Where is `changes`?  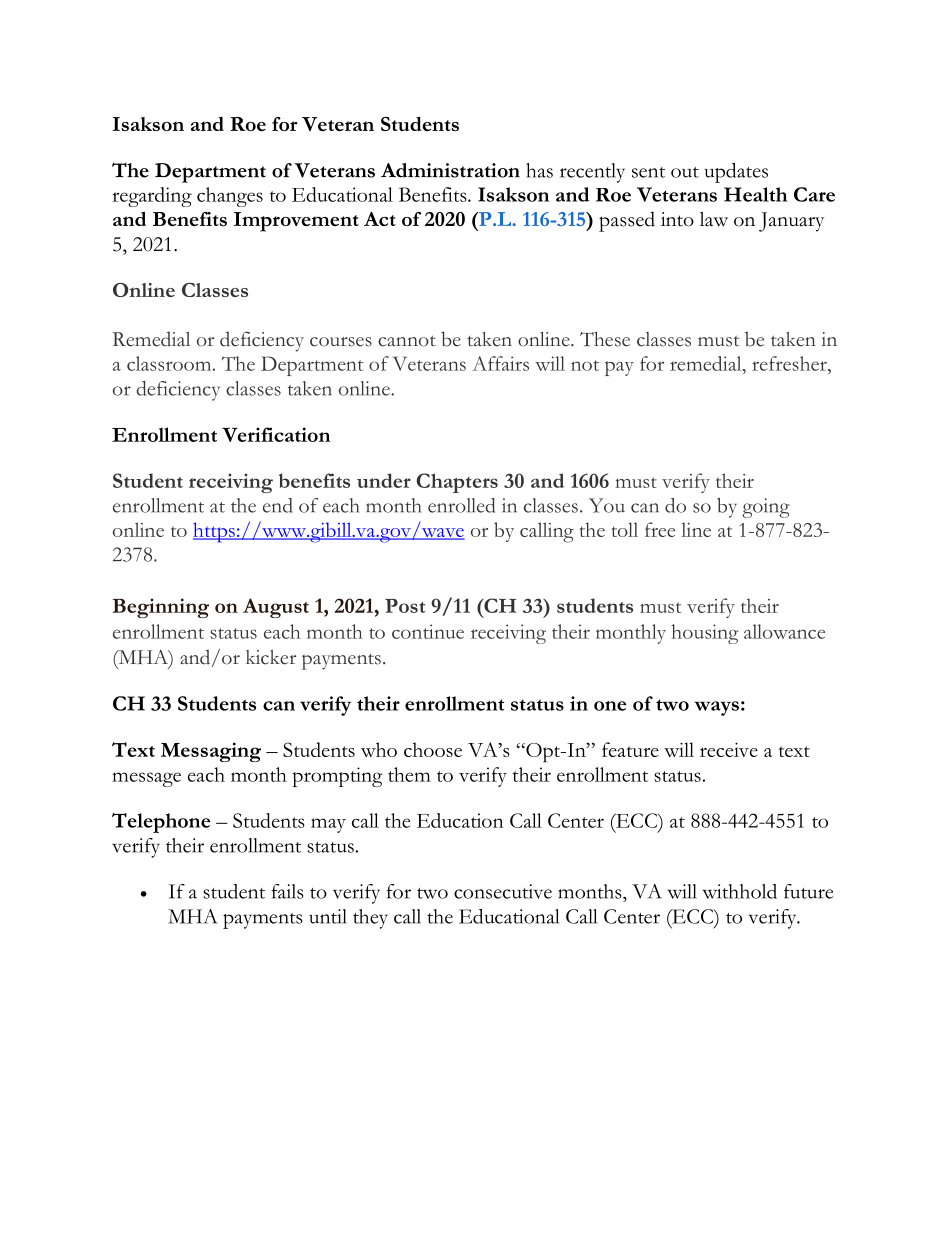 changes is located at coordinates (230, 197).
